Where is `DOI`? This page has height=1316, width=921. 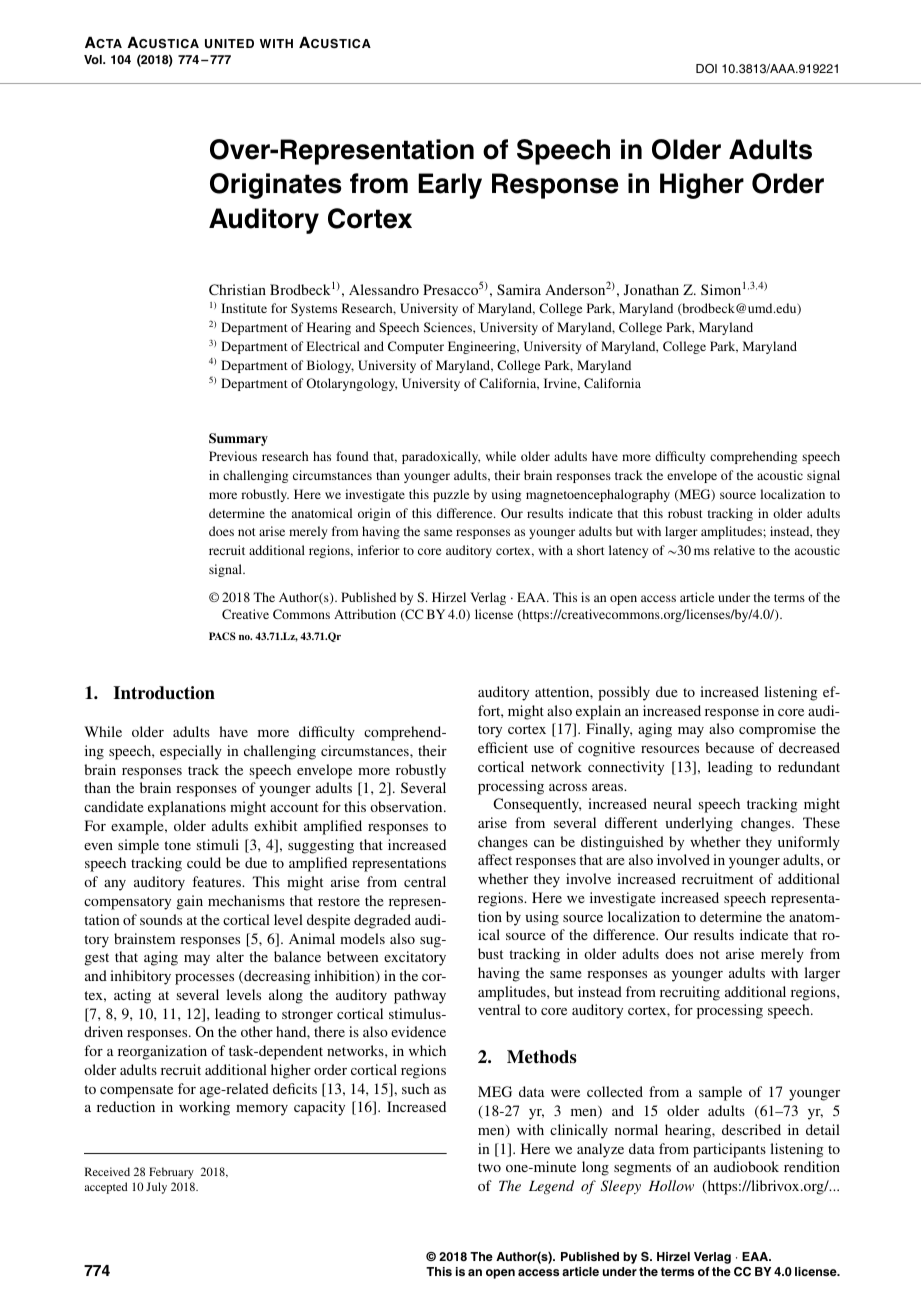
DOI is located at coordinates (706, 68).
